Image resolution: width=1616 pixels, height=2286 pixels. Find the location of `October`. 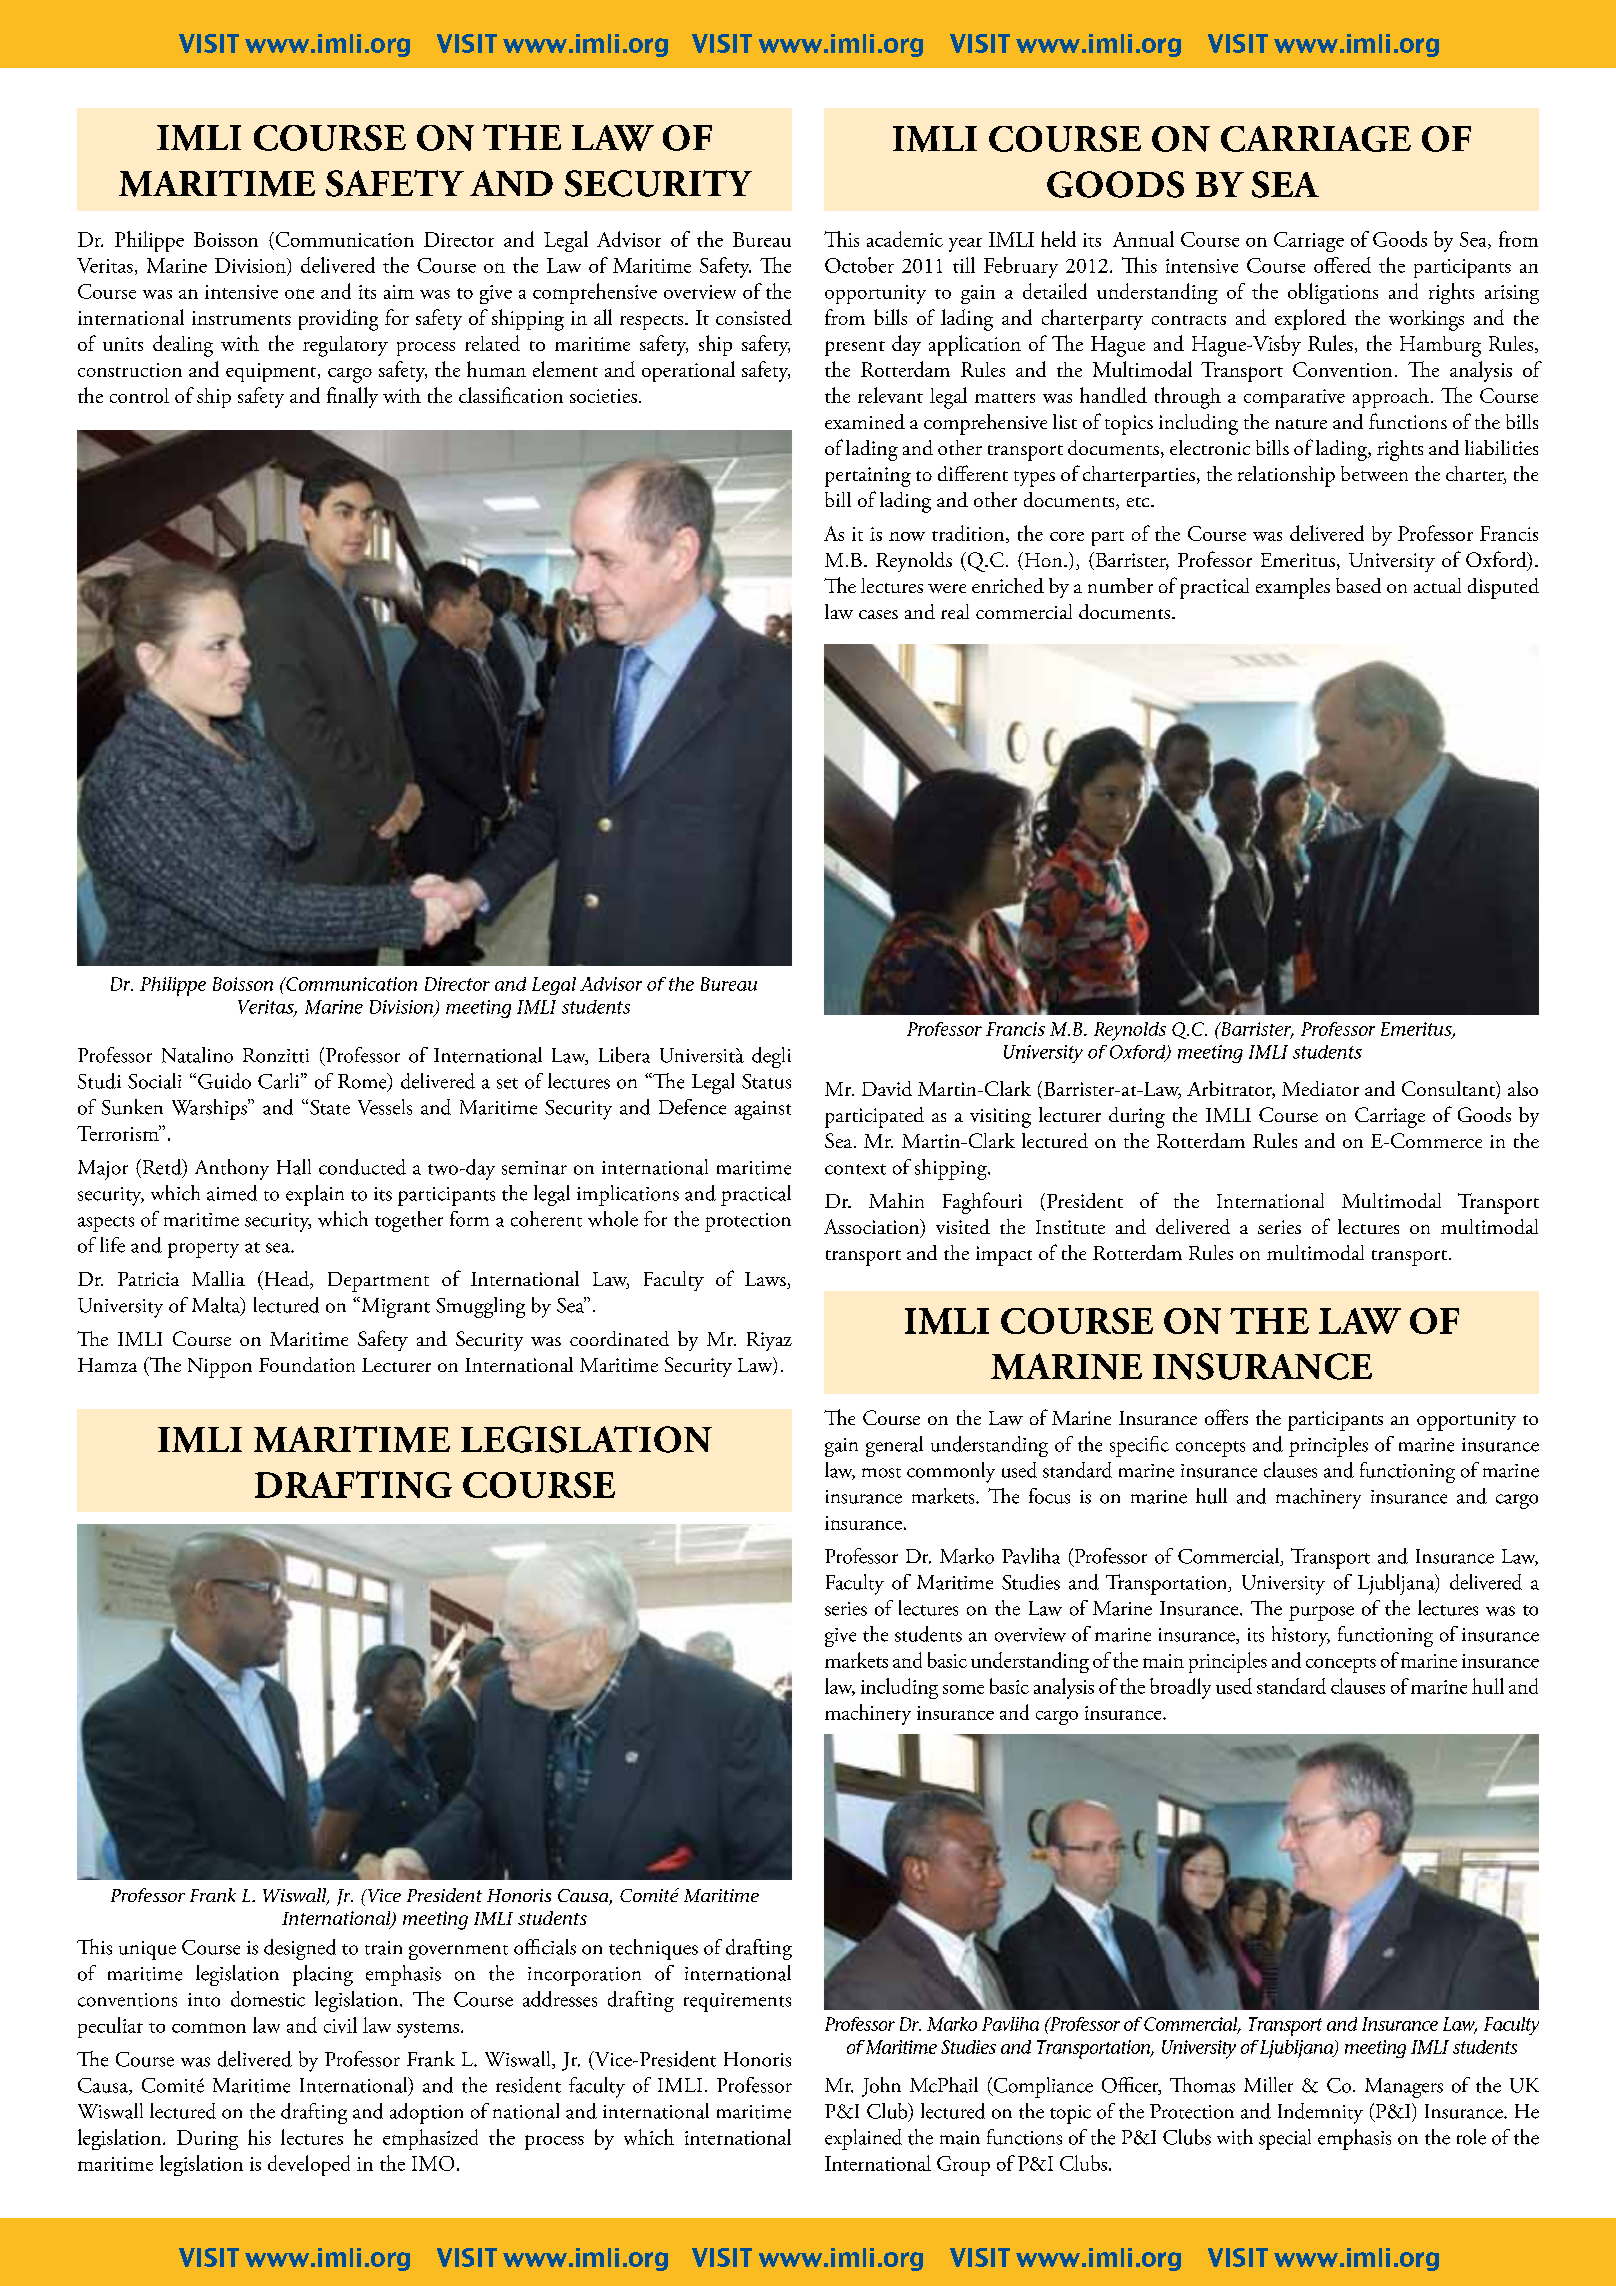

October is located at coordinates (859, 265).
